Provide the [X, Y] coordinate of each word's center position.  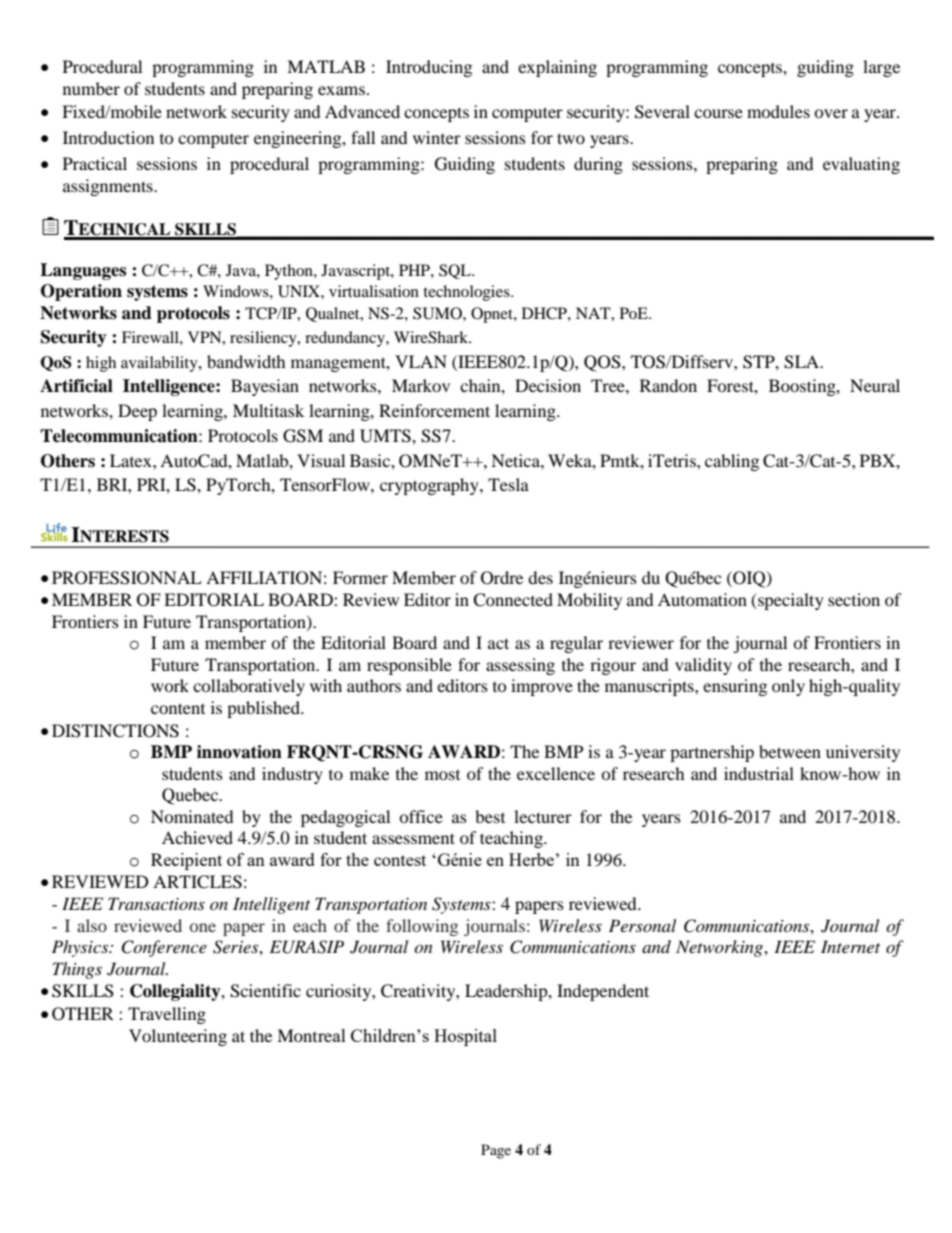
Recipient [186, 861]
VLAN [421, 361]
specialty [790, 601]
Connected [513, 600]
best [490, 816]
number [91, 88]
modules [778, 111]
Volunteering [178, 1037]
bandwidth [246, 361]
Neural [875, 385]
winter [437, 137]
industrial [759, 773]
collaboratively [249, 687]
